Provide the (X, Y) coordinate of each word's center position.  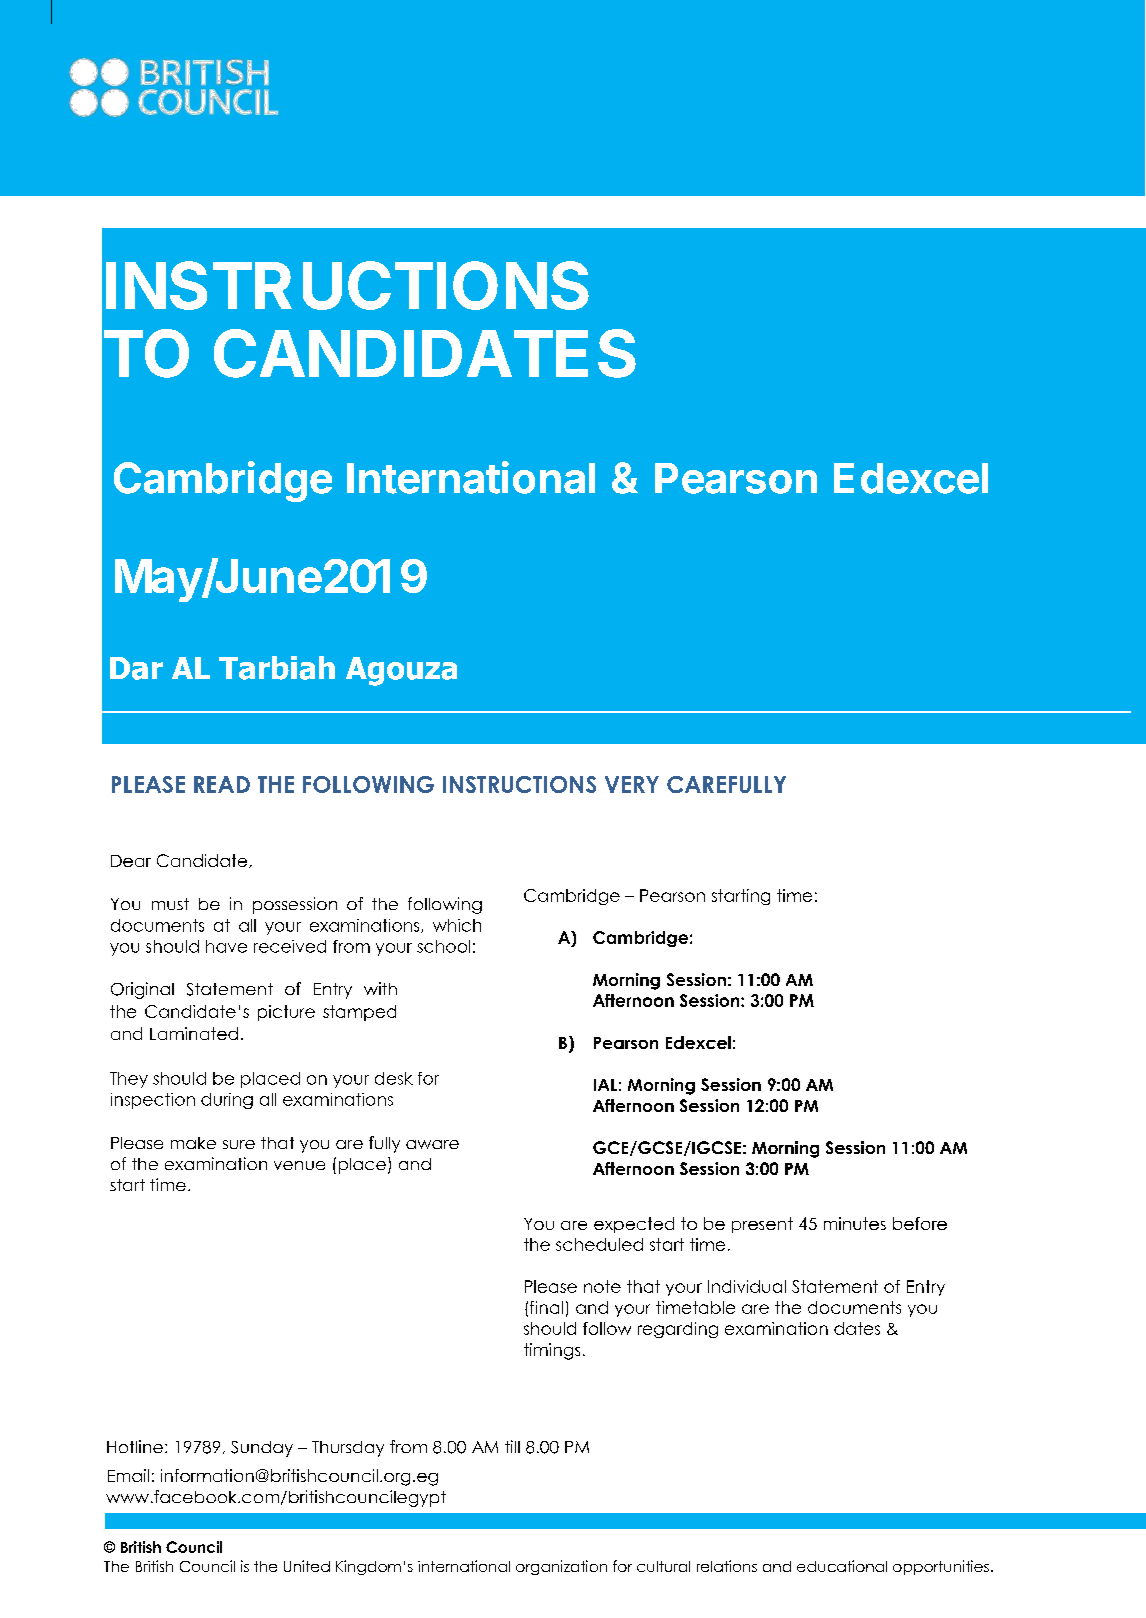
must (170, 904)
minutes (855, 1223)
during (227, 1101)
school (443, 946)
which (457, 925)
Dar (136, 668)
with (380, 988)
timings (552, 1351)
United (307, 1566)
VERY (632, 784)
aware (432, 1144)
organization (561, 1567)
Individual (747, 1286)
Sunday (262, 1449)
